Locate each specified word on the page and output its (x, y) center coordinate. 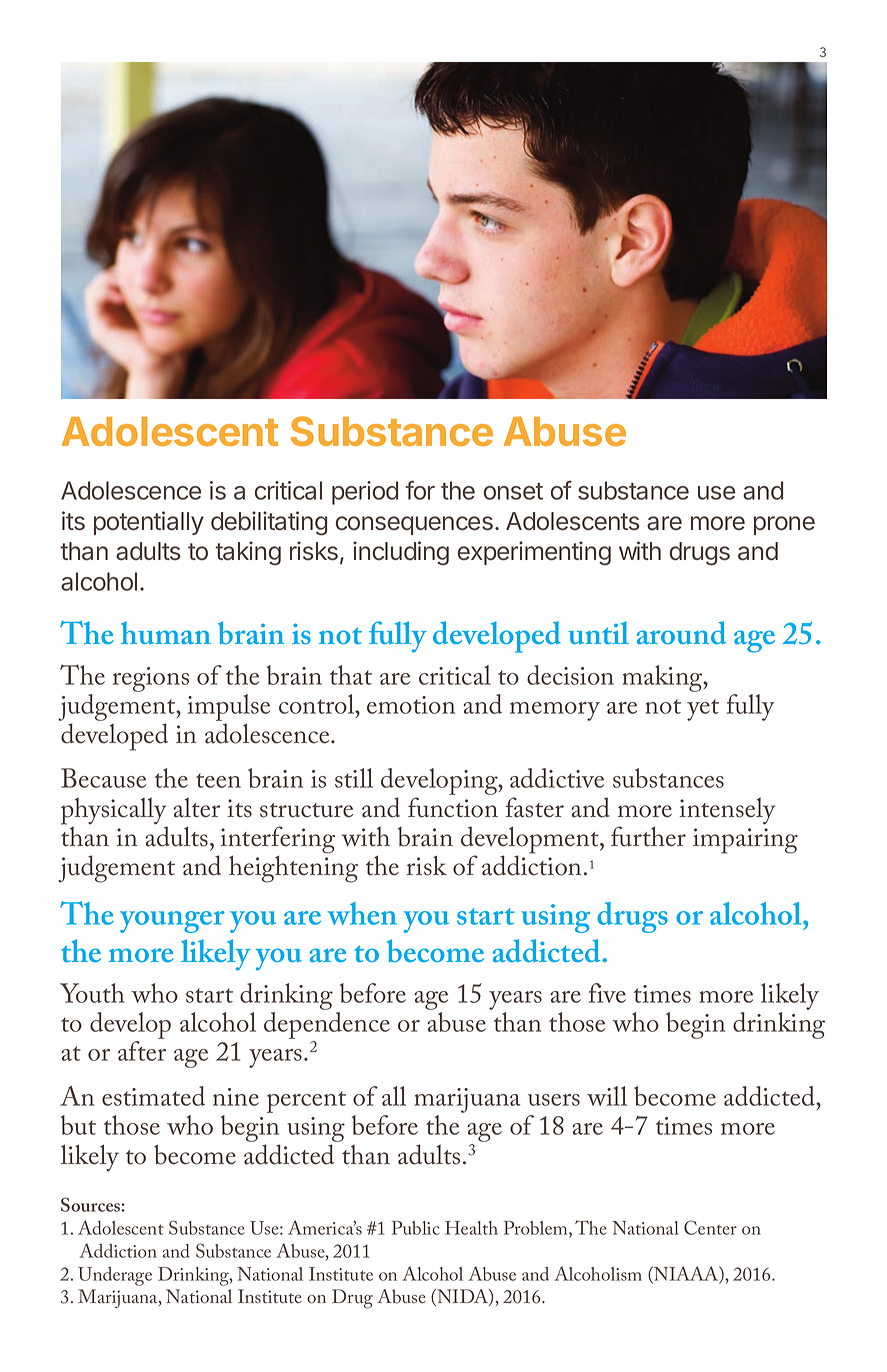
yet (703, 710)
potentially (149, 523)
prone (784, 525)
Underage (115, 1276)
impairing (745, 841)
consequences (414, 525)
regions (151, 679)
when (362, 913)
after (142, 1051)
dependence (327, 1027)
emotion (411, 705)
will (607, 1096)
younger (172, 922)
